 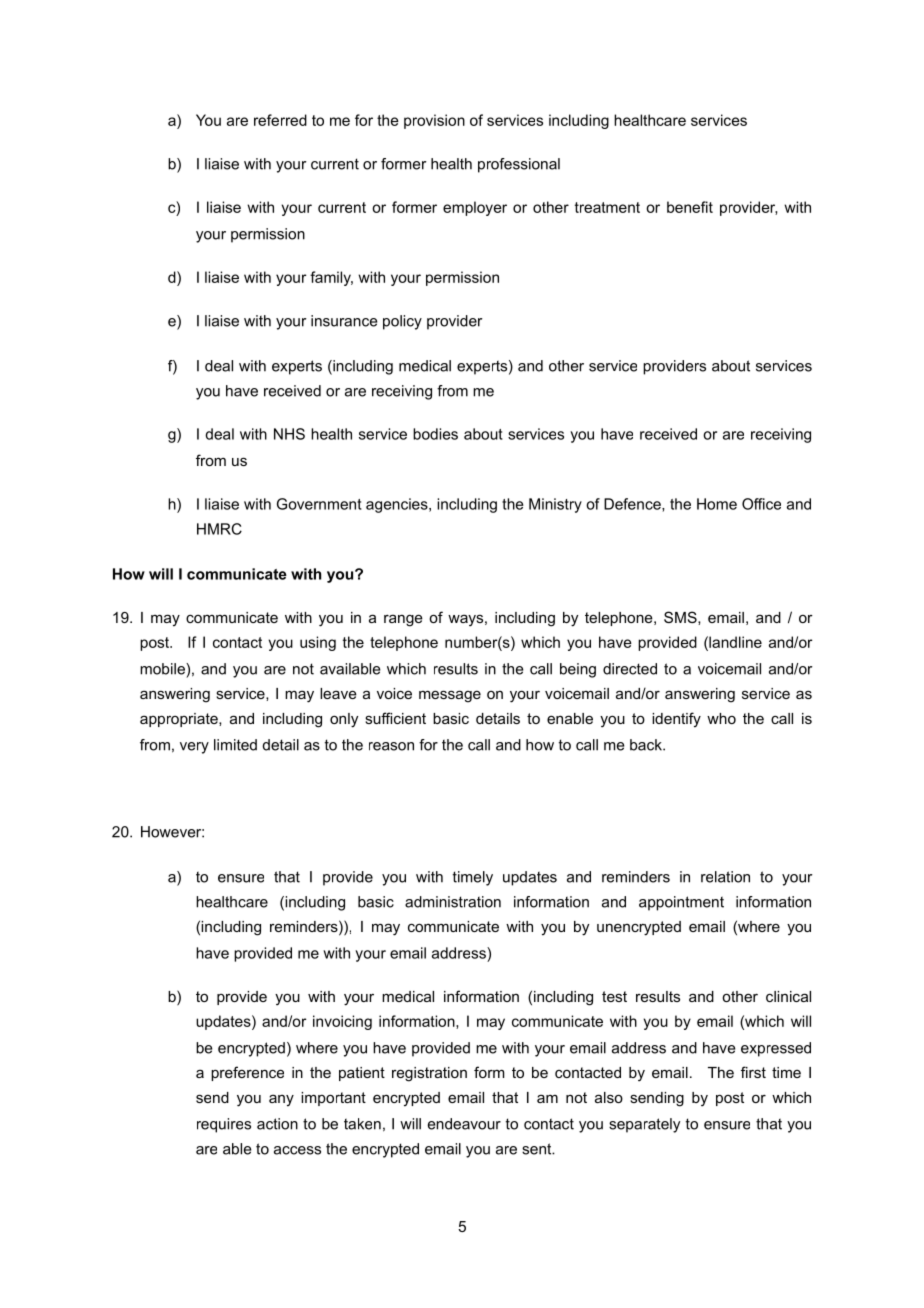 What do you see at coordinates (342, 1022) in the page?
I see `invoicing` at bounding box center [342, 1022].
